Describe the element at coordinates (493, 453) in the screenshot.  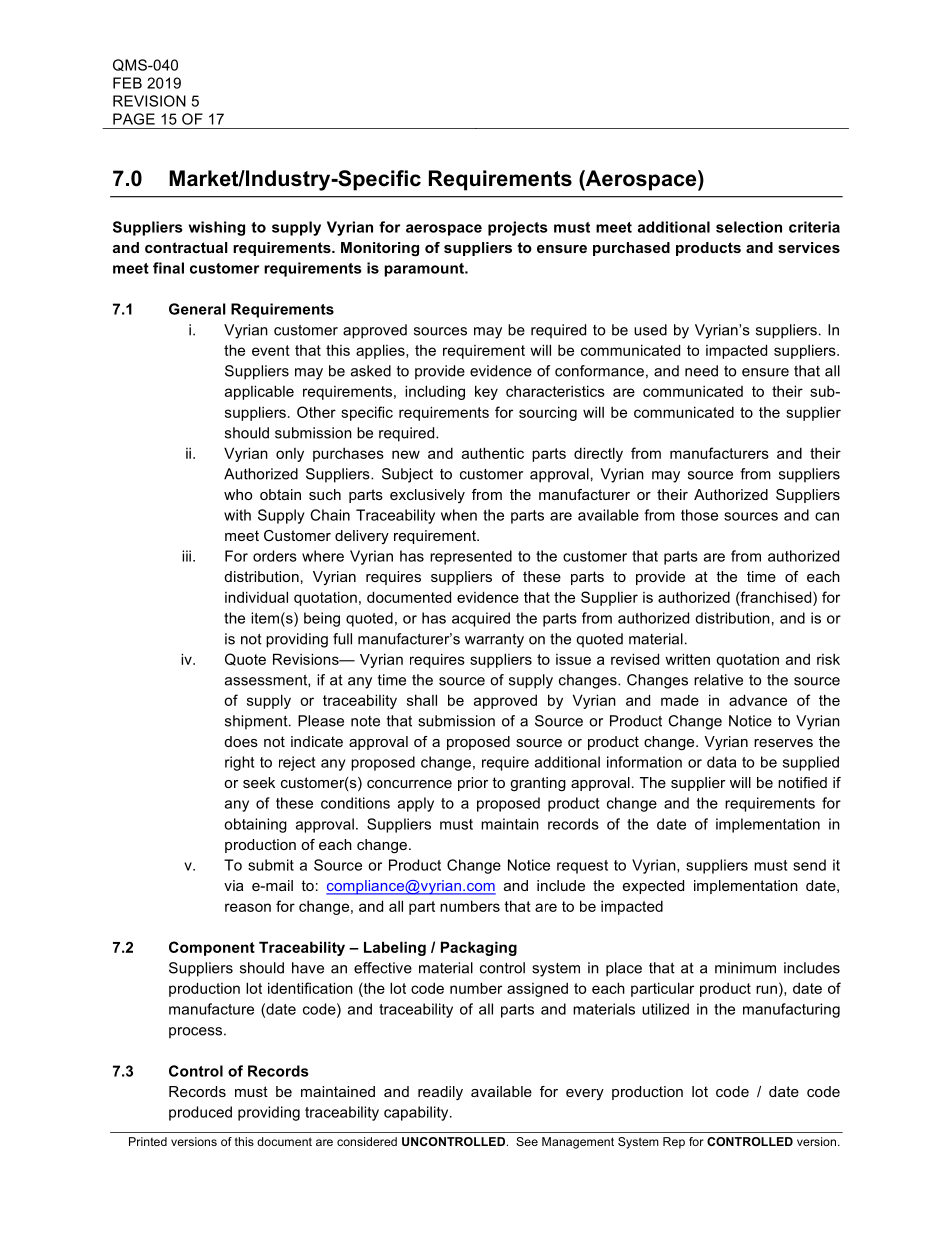
I see `authentic` at that location.
